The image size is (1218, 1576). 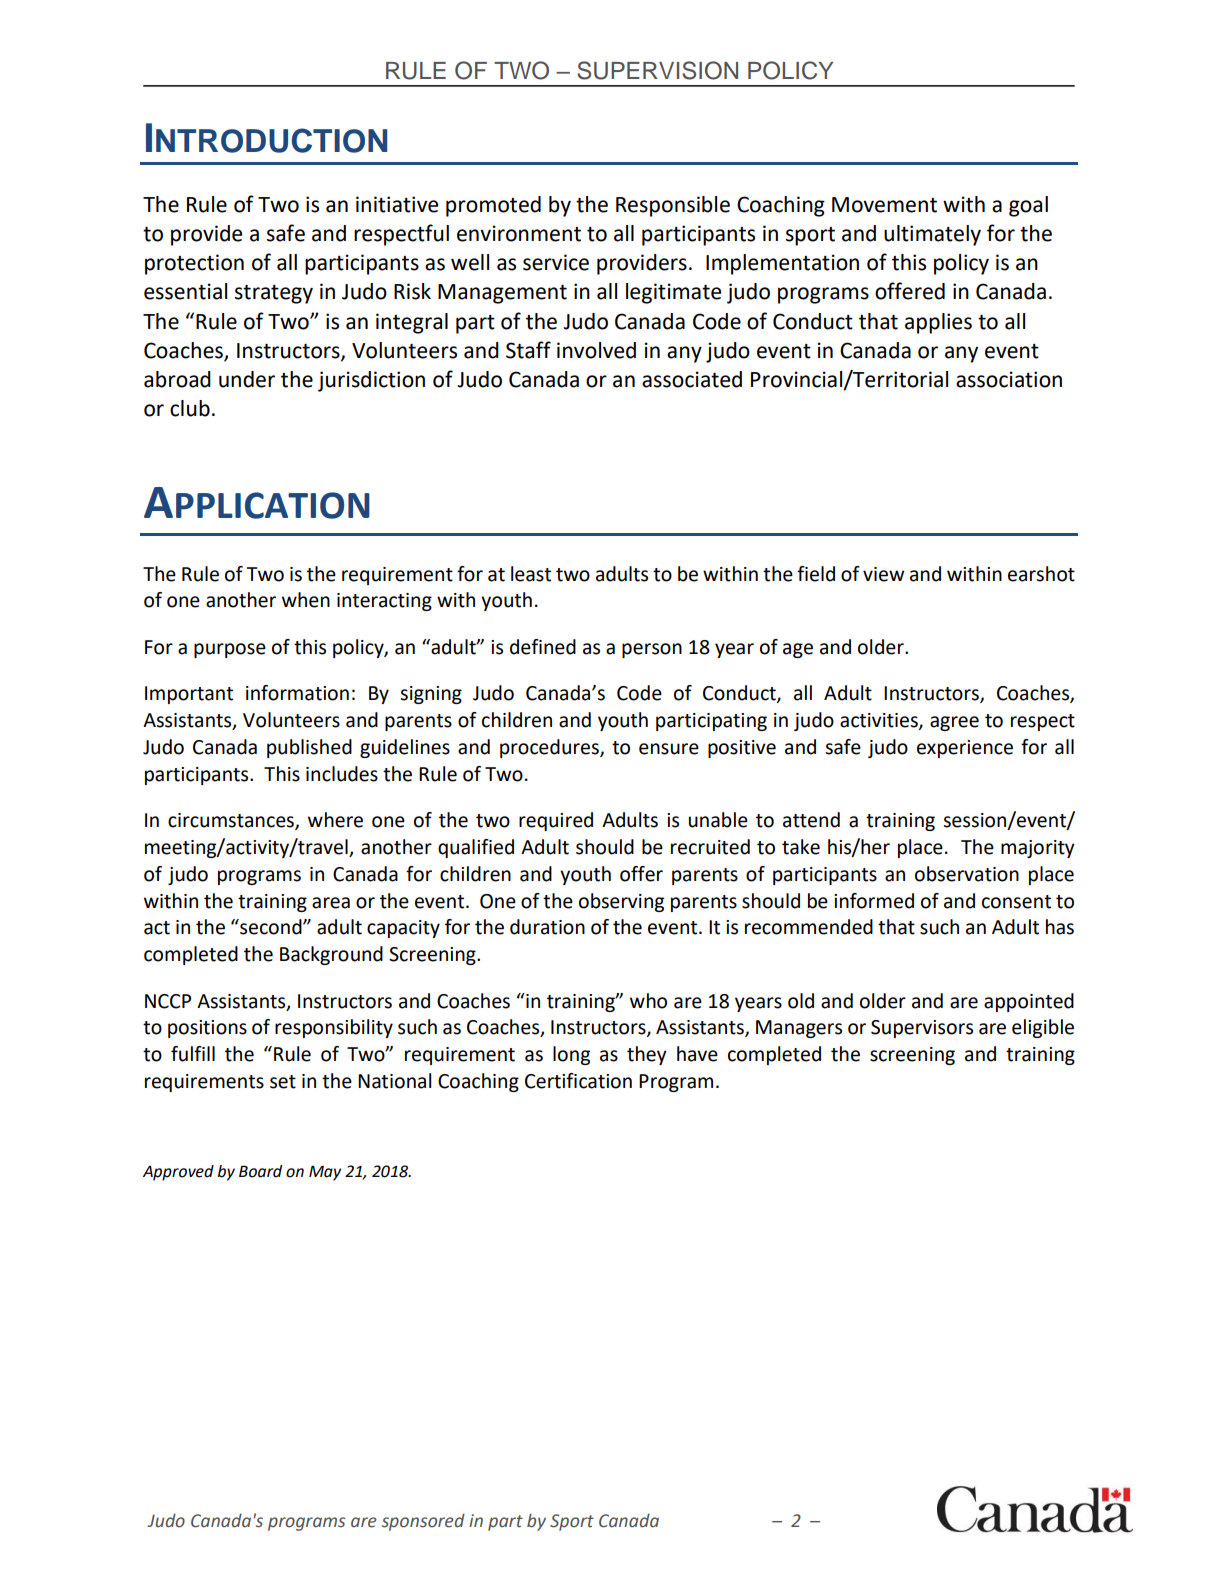 What do you see at coordinates (306, 600) in the screenshot?
I see `when` at bounding box center [306, 600].
